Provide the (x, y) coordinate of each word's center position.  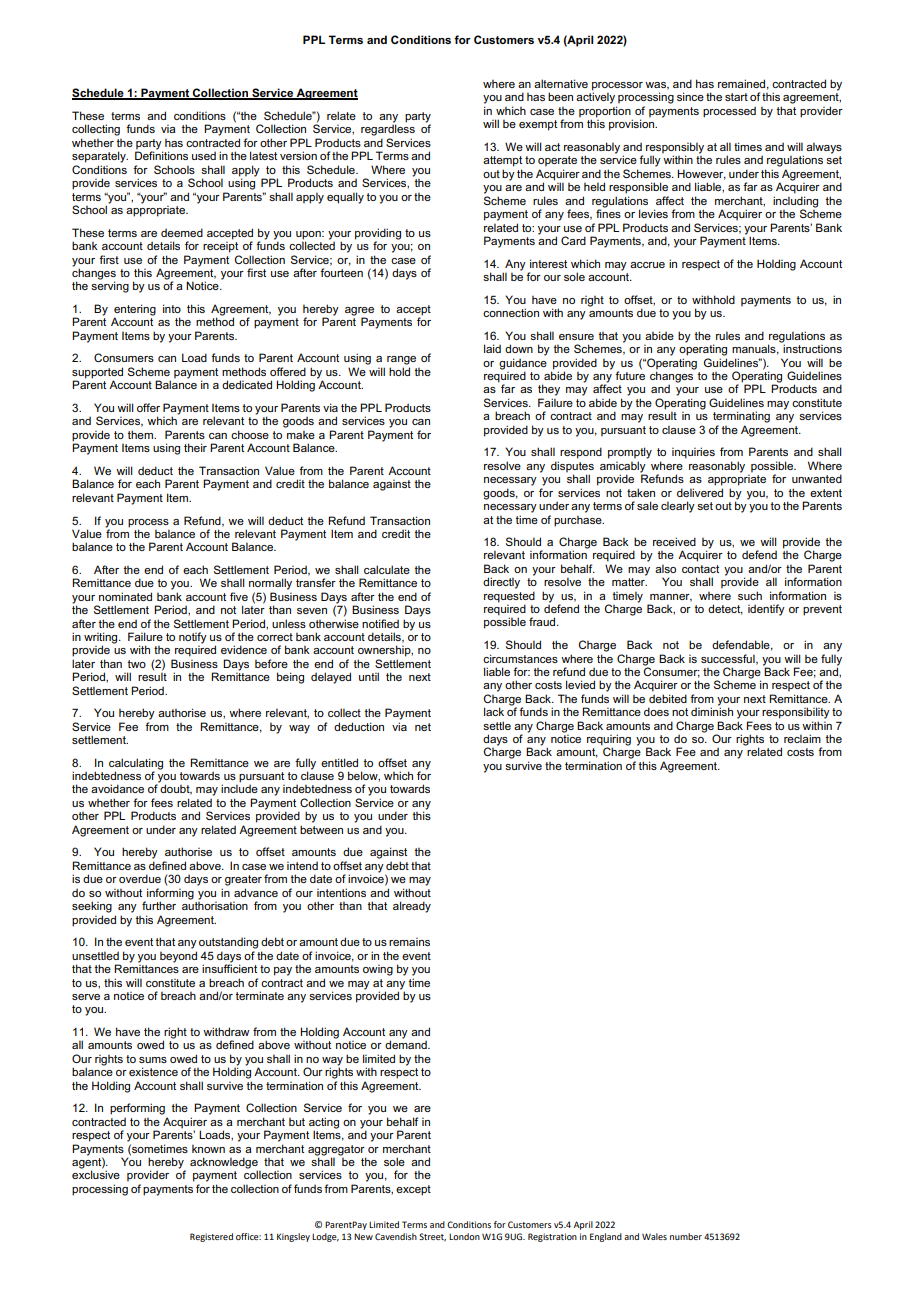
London (464, 1236)
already (412, 907)
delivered (700, 492)
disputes (572, 468)
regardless (388, 130)
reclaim (802, 738)
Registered (211, 1237)
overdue (140, 878)
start (736, 97)
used (204, 155)
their (195, 447)
